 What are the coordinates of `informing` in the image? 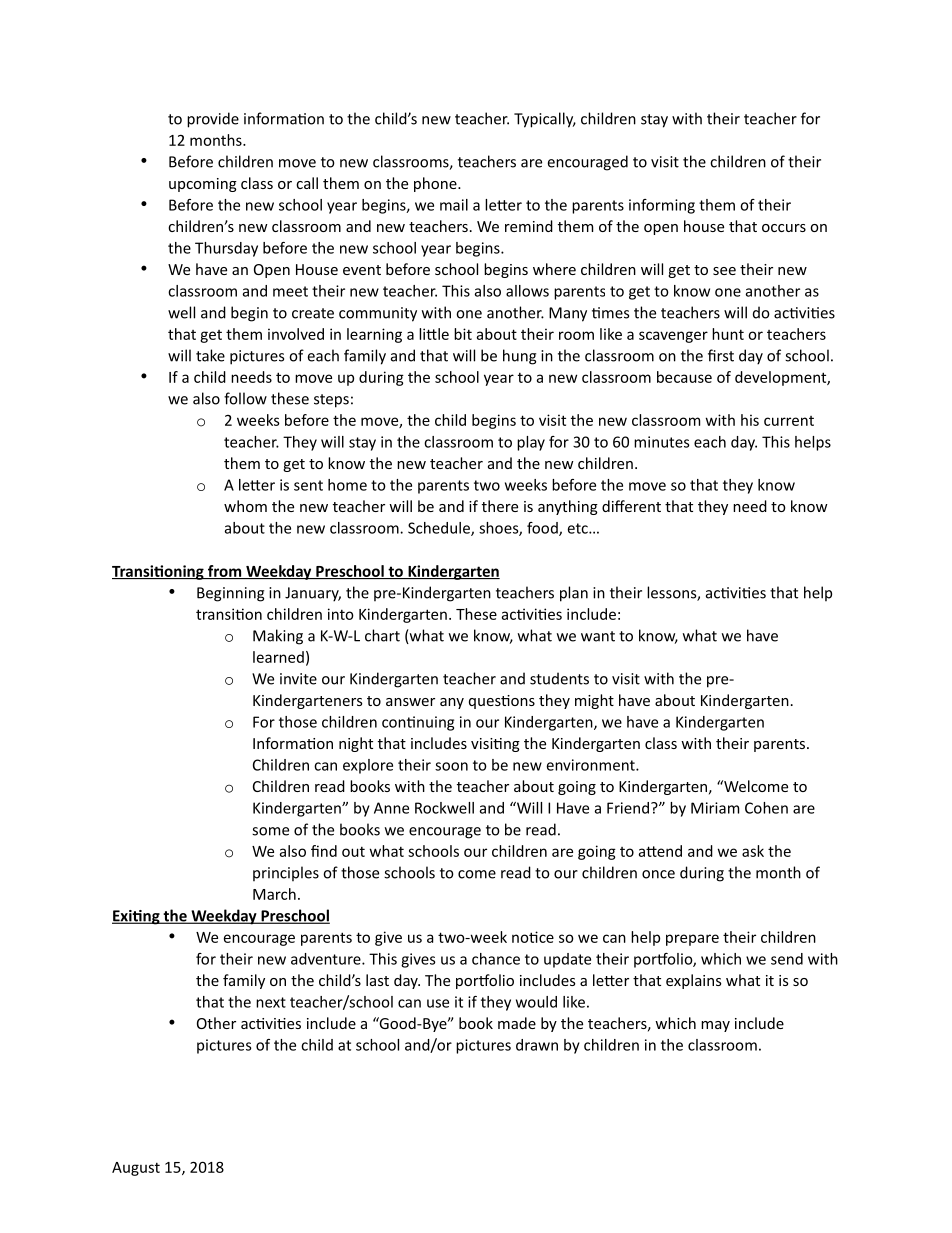 It's located at (662, 206).
